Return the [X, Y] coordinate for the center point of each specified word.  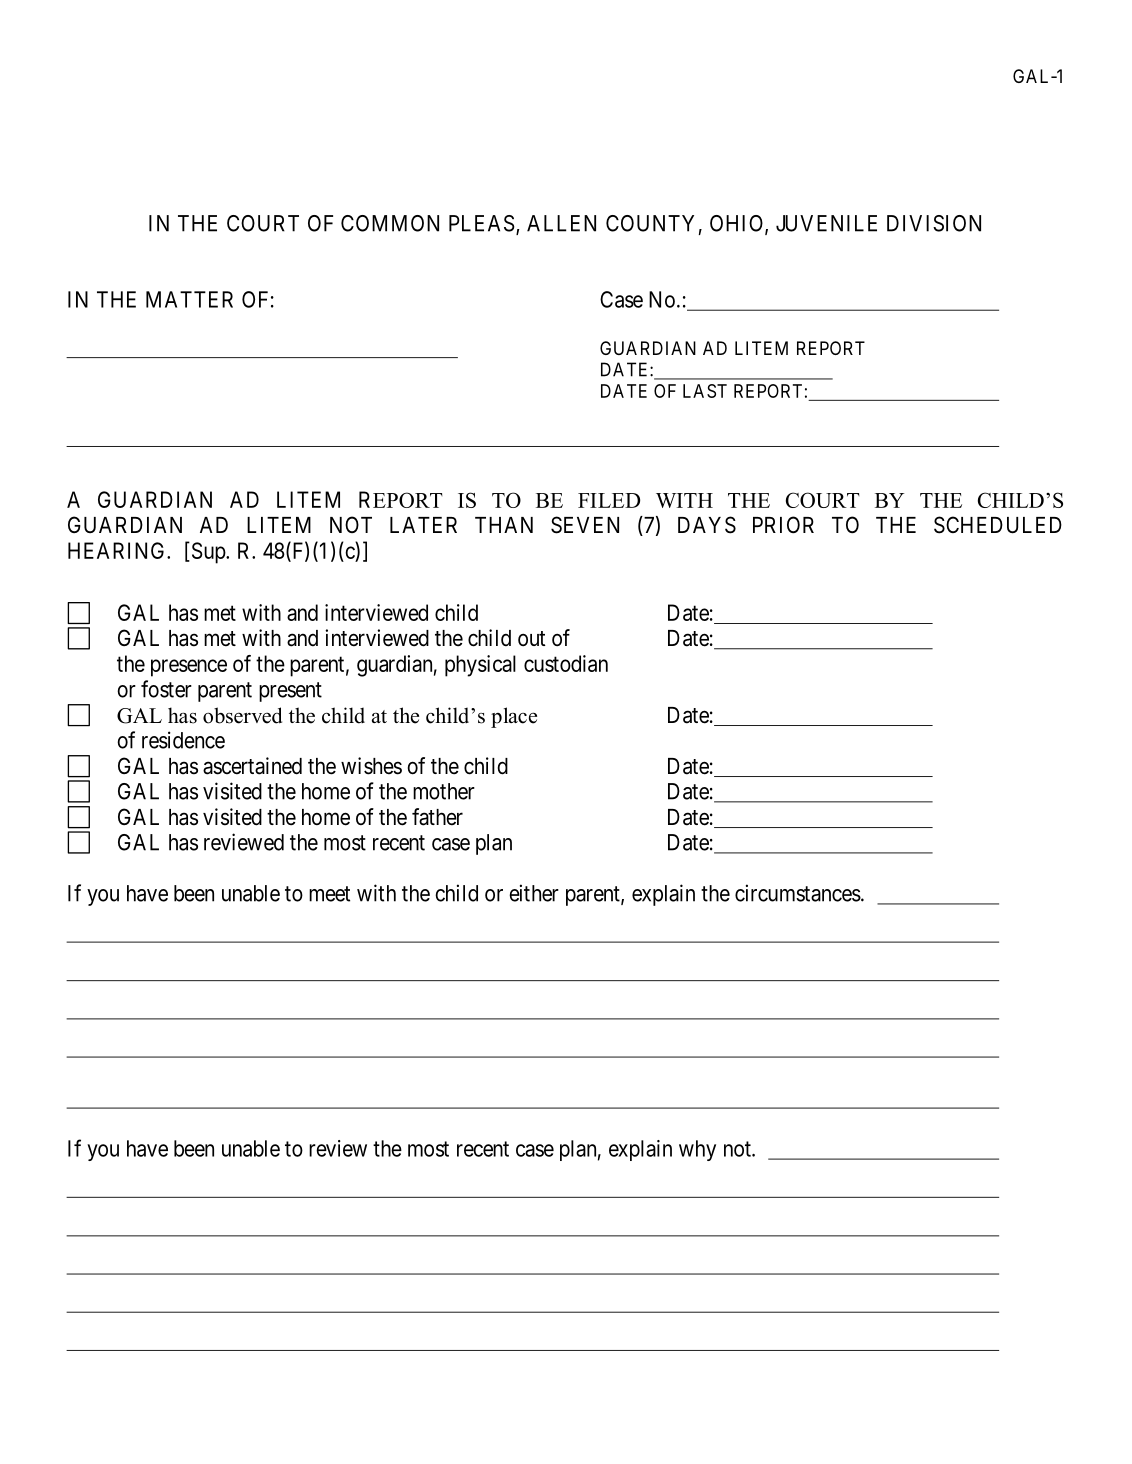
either [534, 893]
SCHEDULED [998, 525]
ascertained [252, 766]
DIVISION [934, 223]
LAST [705, 391]
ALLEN [561, 223]
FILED [609, 500]
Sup [208, 553]
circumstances [798, 893]
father [437, 817]
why [697, 1150]
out [532, 638]
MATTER [189, 299]
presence [189, 668]
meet [329, 894]
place [514, 717]
